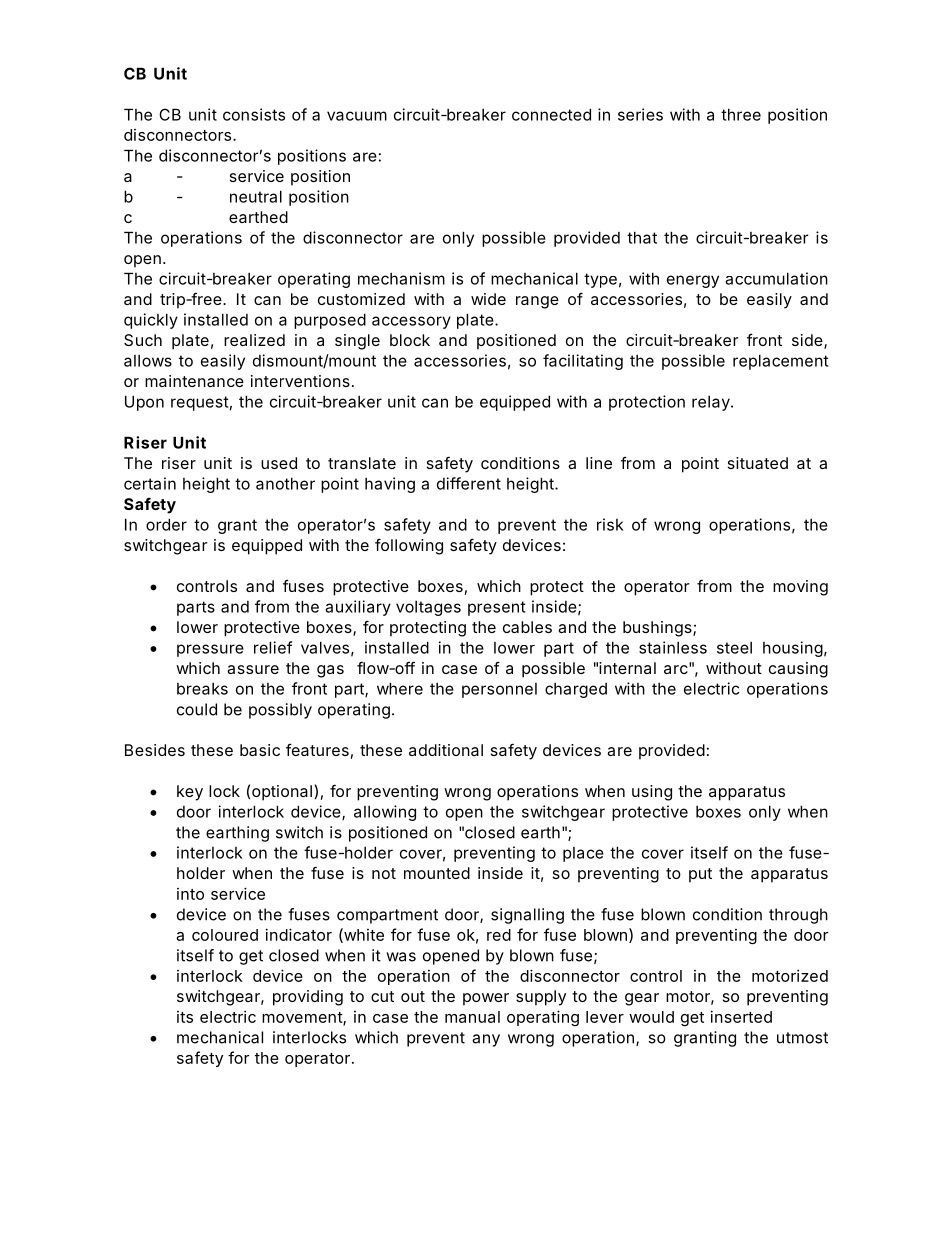  What do you see at coordinates (166, 524) in the page?
I see `order` at bounding box center [166, 524].
